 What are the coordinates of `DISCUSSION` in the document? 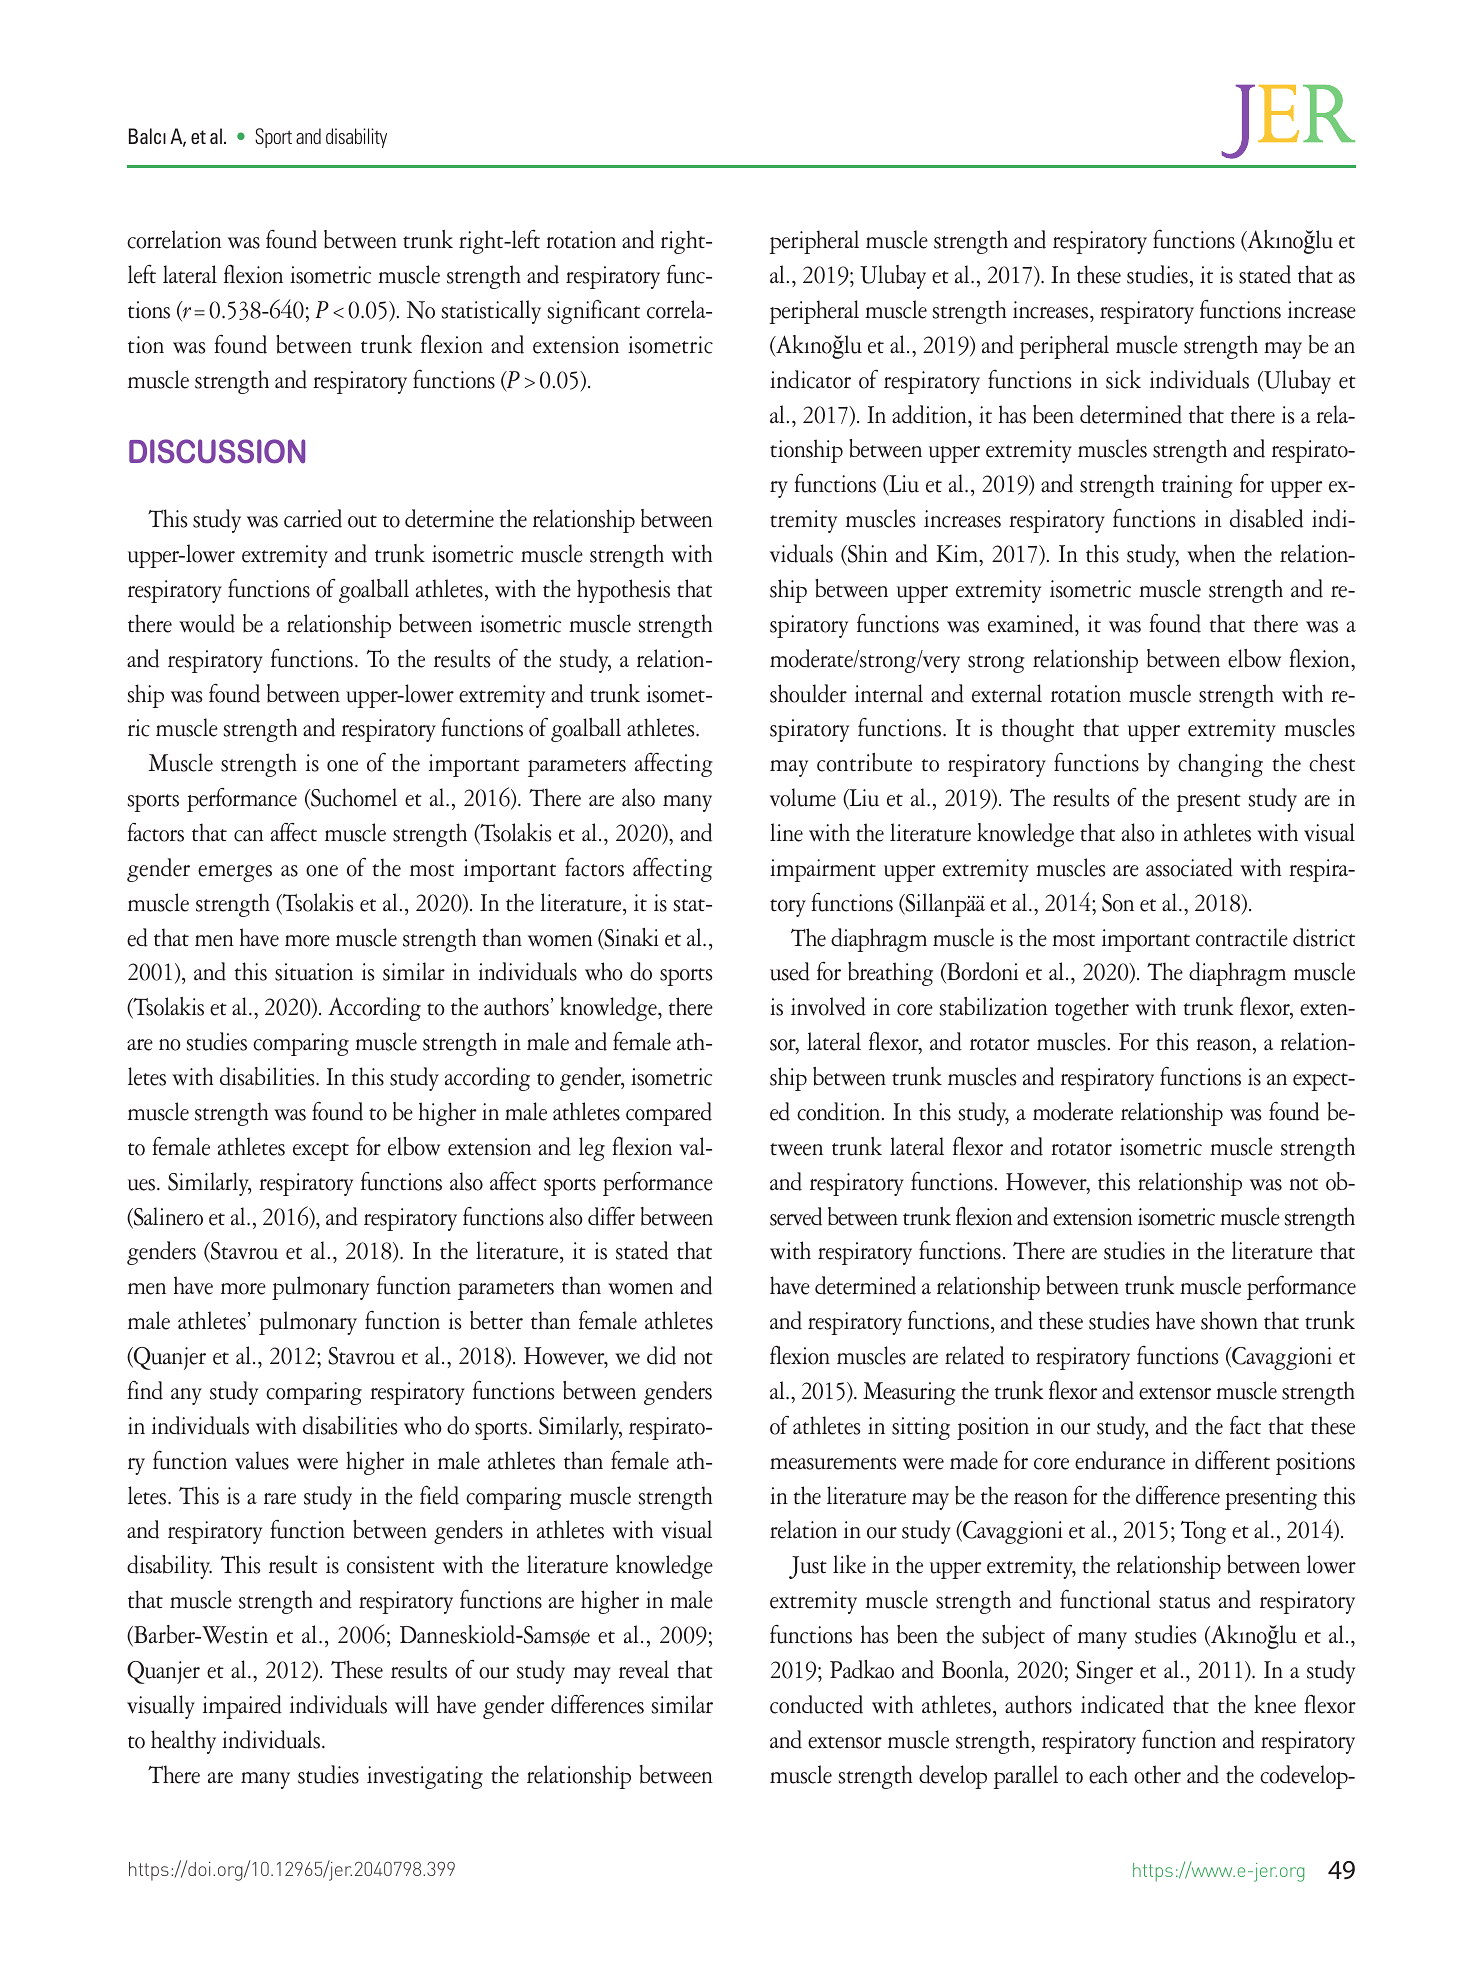 It's located at (217, 451).
